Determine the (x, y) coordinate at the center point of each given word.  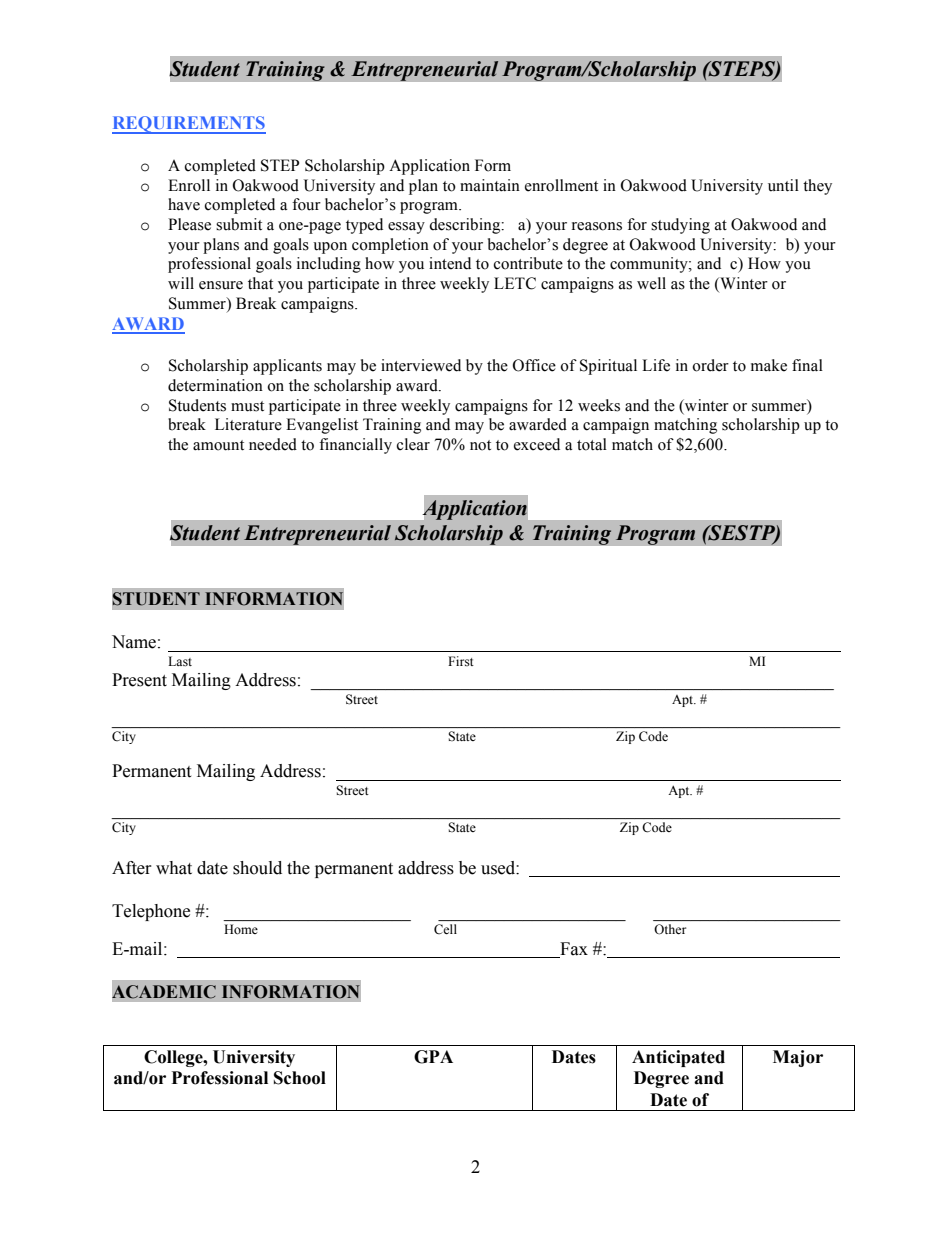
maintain (490, 185)
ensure (221, 285)
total (592, 444)
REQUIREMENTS (189, 125)
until (783, 185)
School (300, 1078)
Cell (445, 929)
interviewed (421, 365)
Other (670, 929)
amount (218, 445)
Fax (574, 949)
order (710, 365)
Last (180, 661)
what (174, 868)
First (461, 661)
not (480, 445)
